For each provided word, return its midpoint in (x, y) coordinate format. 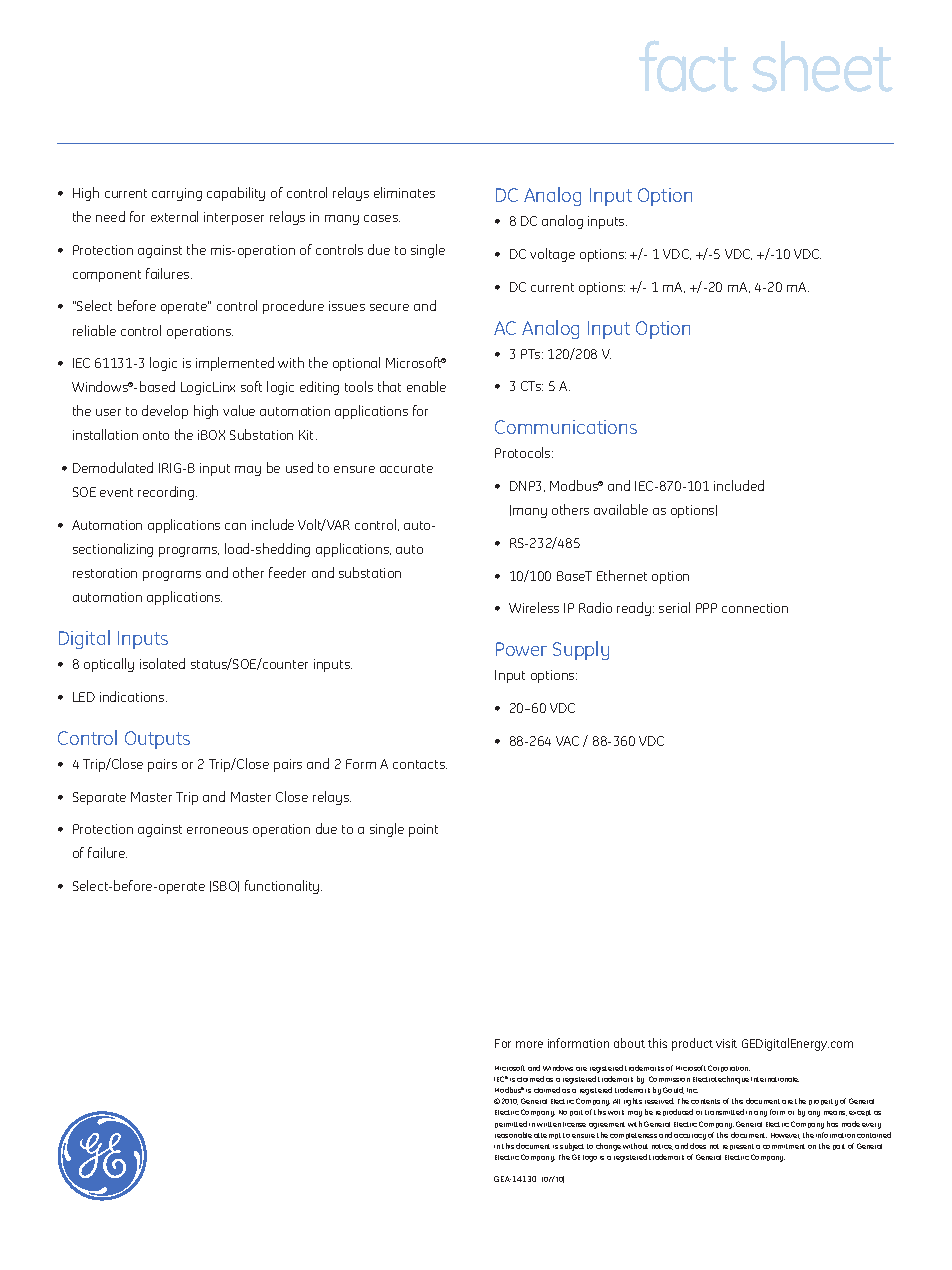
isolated (162, 663)
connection (755, 608)
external (174, 216)
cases (382, 218)
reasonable (513, 1135)
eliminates (404, 192)
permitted (511, 1124)
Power (521, 649)
